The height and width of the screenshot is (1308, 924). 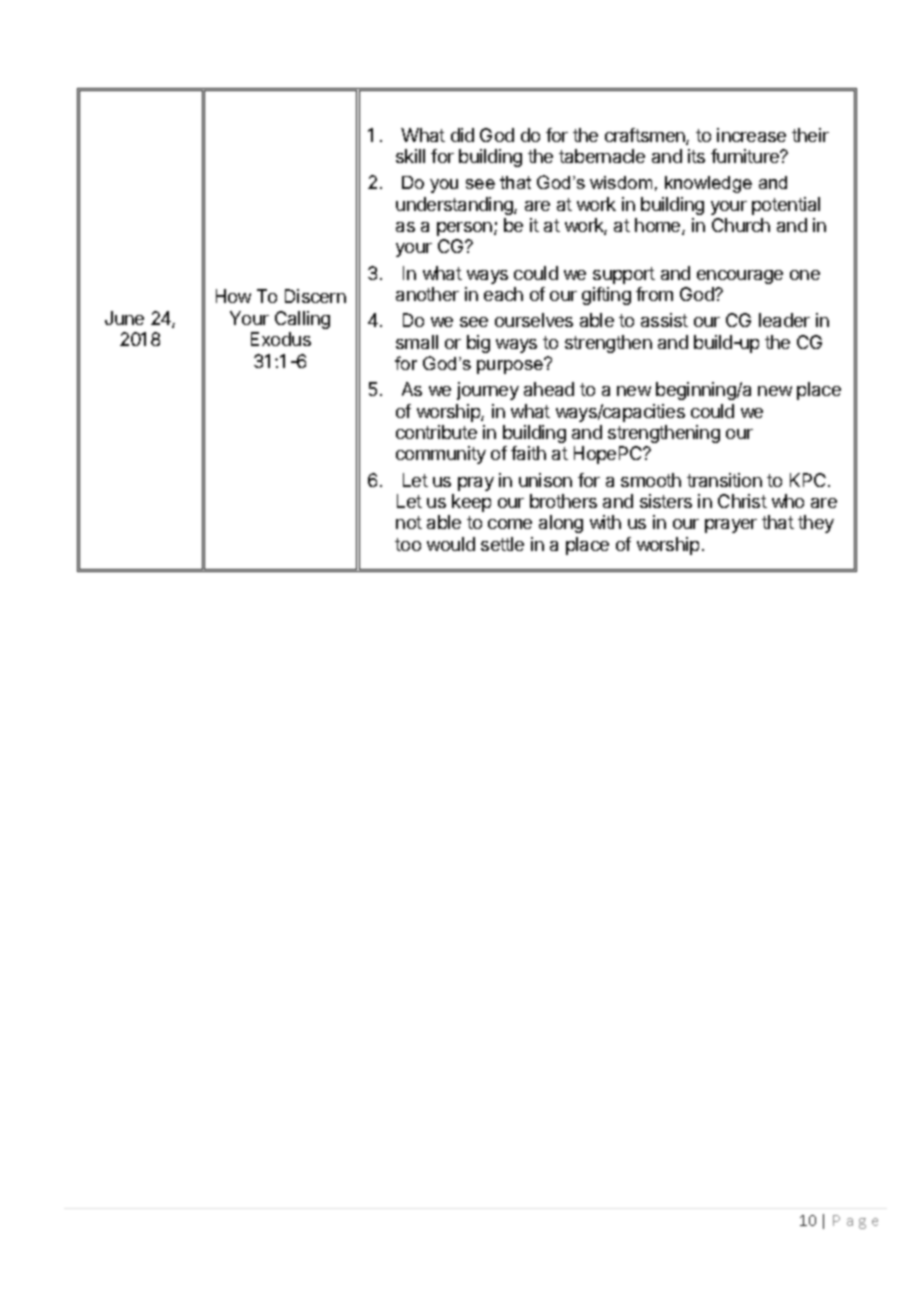 I want to click on Exodus, so click(x=281, y=339).
